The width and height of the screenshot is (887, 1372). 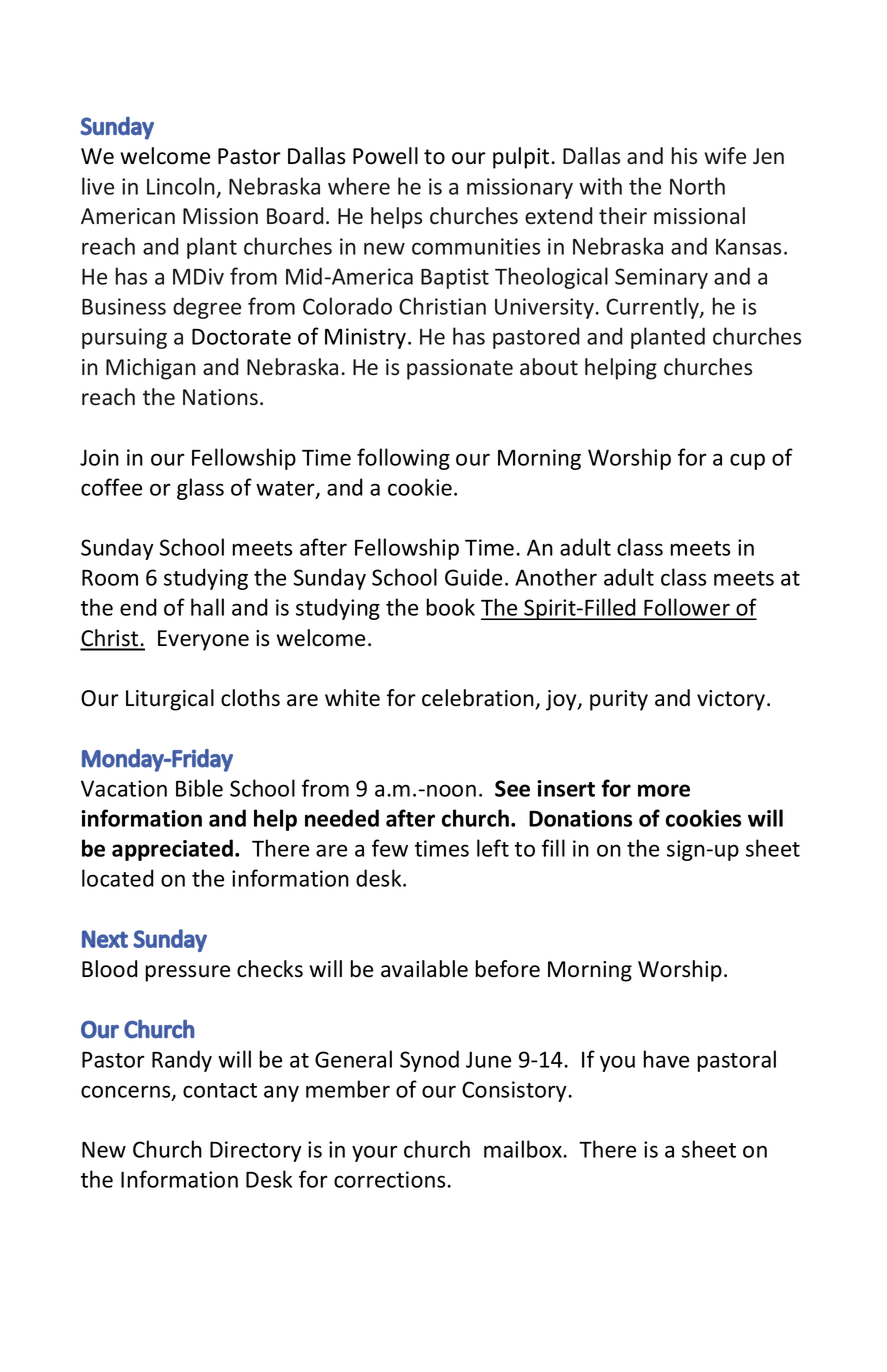 I want to click on appreciated, so click(x=172, y=850).
